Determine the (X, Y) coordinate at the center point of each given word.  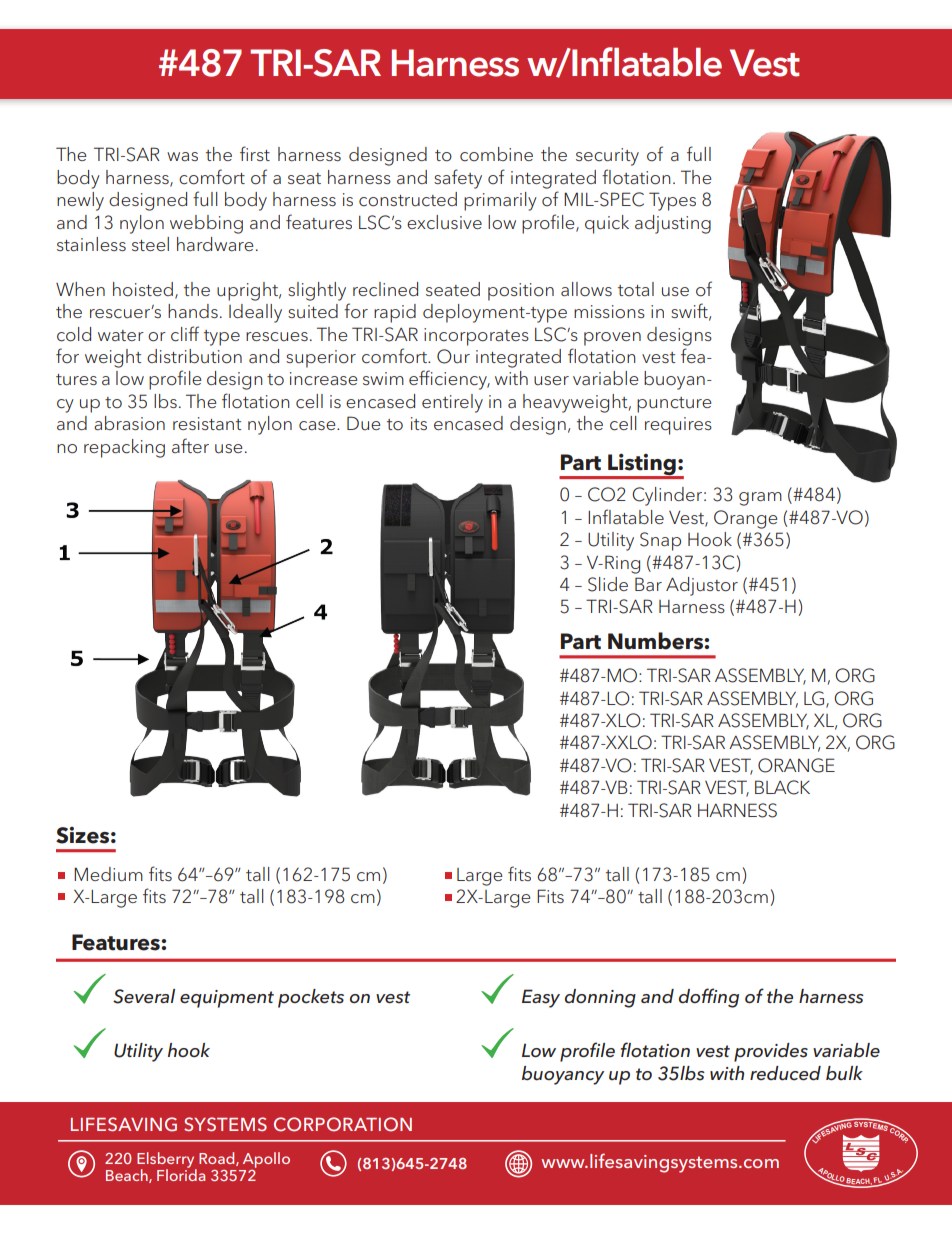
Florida (181, 1174)
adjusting (673, 224)
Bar (648, 584)
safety (458, 179)
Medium (108, 874)
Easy (541, 998)
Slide (608, 584)
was (182, 156)
